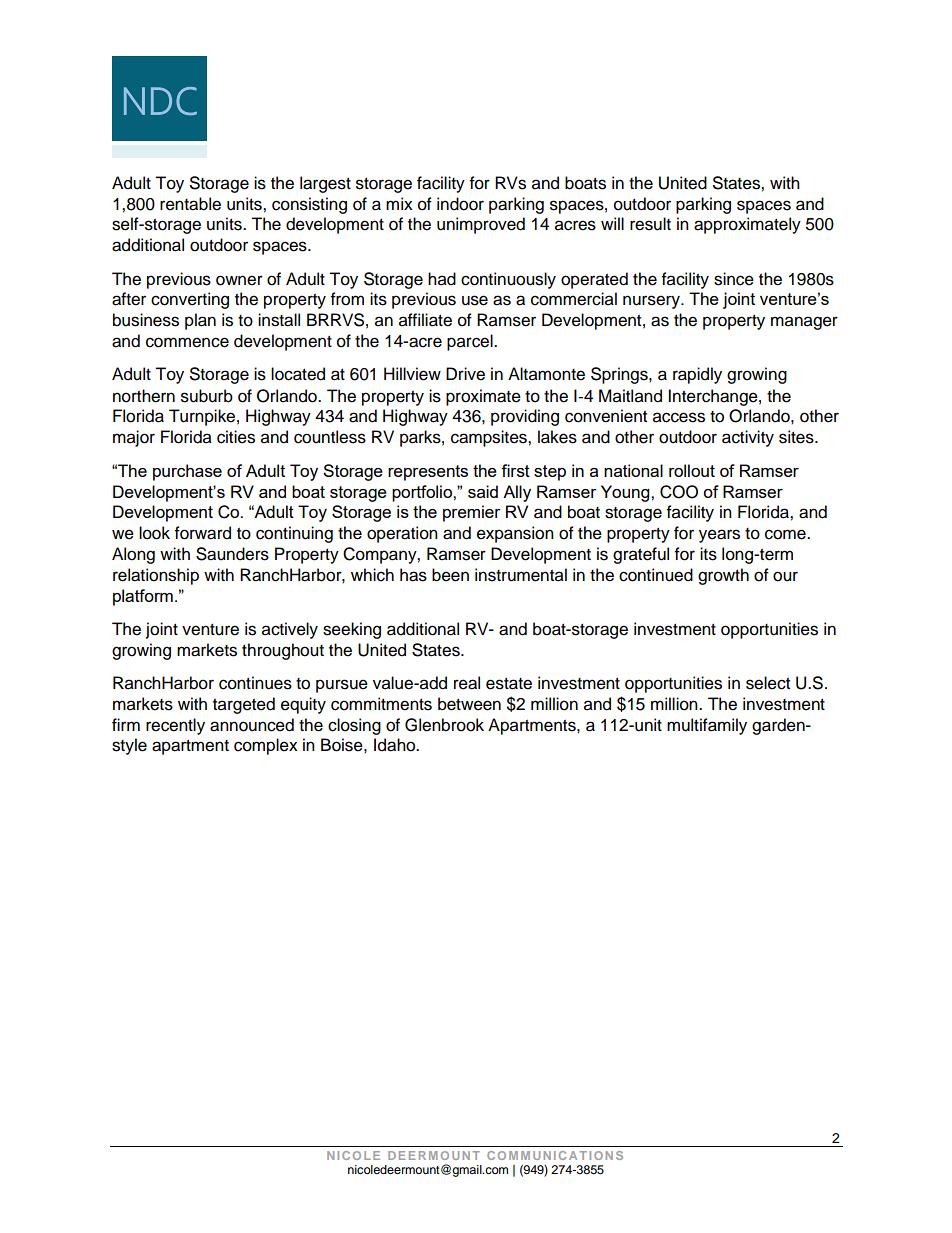 This screenshot has height=1233, width=952. Describe the element at coordinates (395, 745) in the screenshot. I see `Idaho` at that location.
